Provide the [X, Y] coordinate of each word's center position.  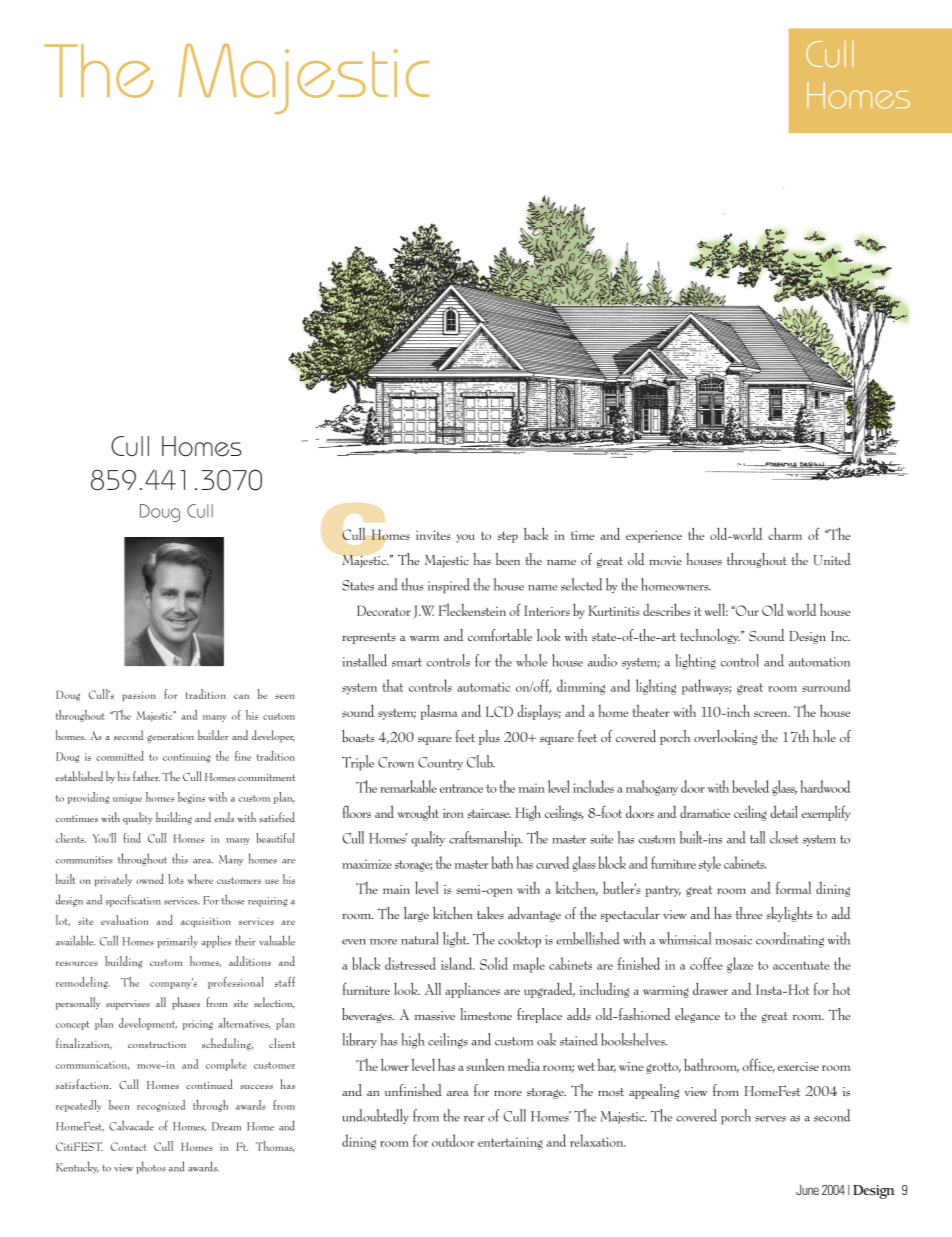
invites [433, 535]
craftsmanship [485, 839]
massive [435, 1015]
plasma [439, 712]
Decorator [384, 610]
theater [650, 711]
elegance [697, 1015]
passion [139, 696]
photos [151, 1167]
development [148, 1024]
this [180, 858]
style [710, 864]
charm [785, 533]
